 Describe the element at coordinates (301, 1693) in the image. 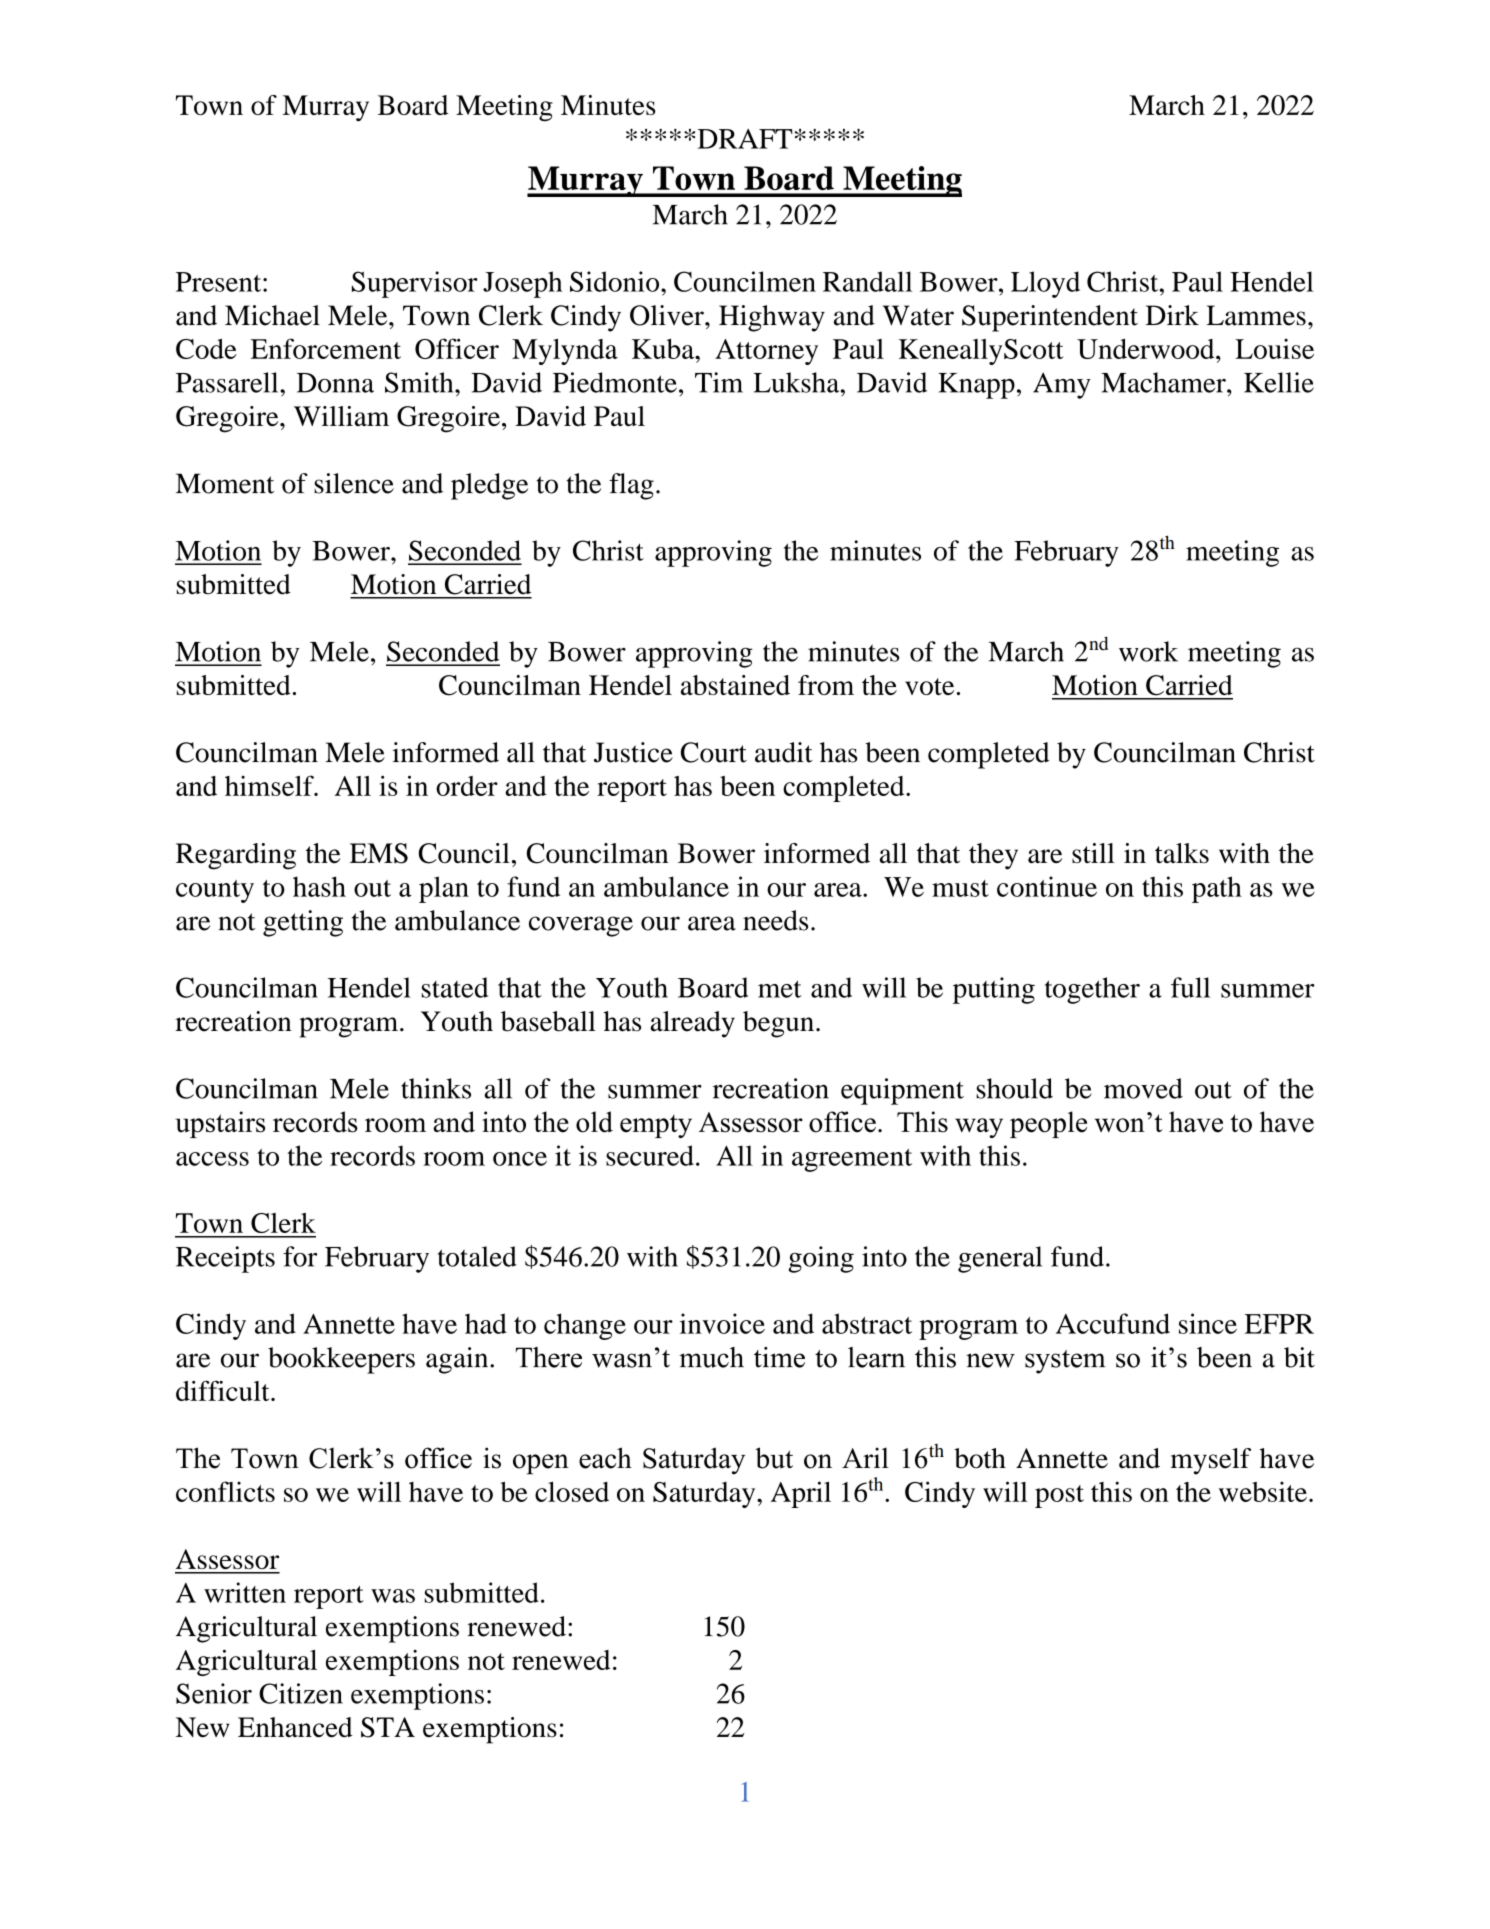

I see `Citizen` at that location.
